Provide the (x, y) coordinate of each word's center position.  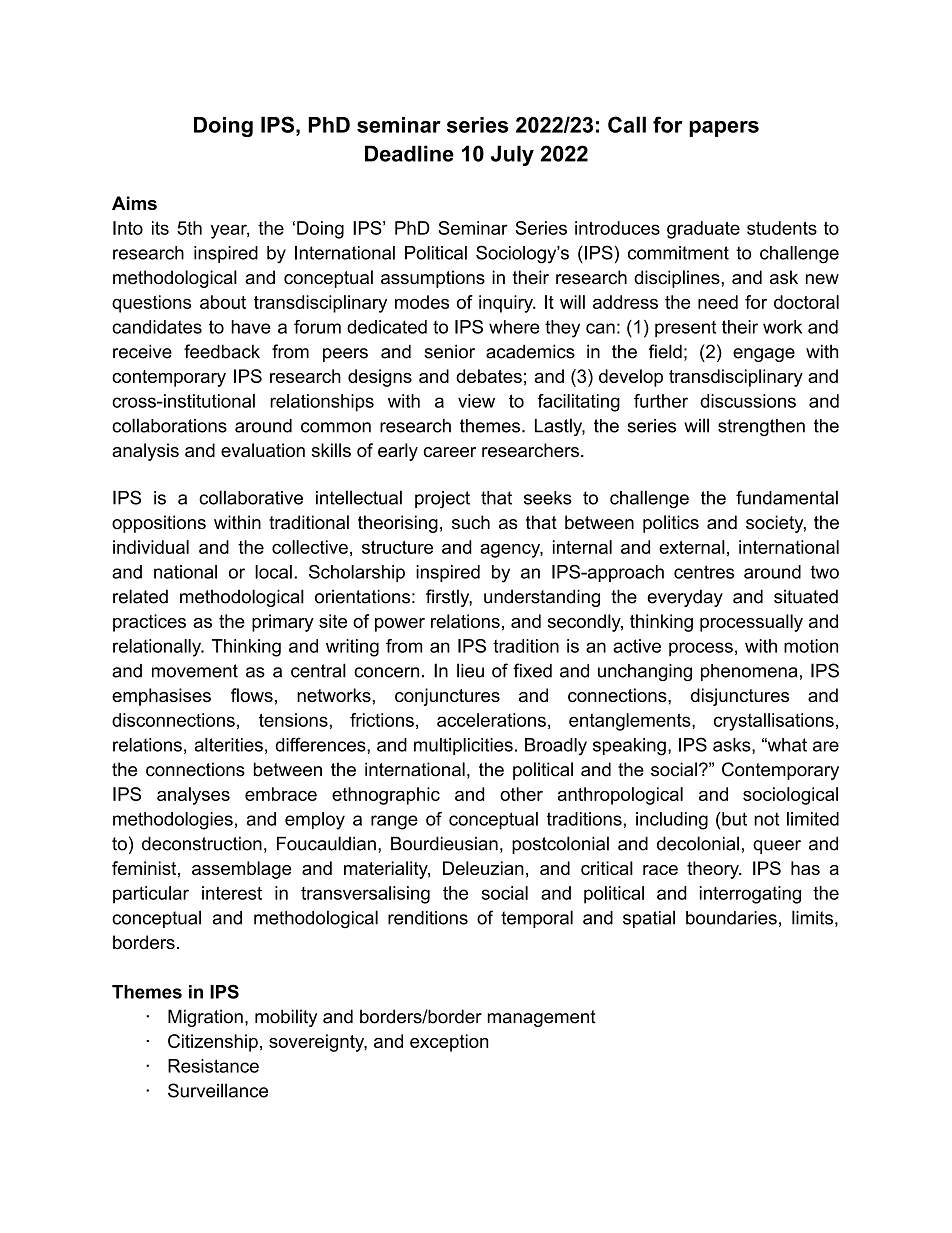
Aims (134, 203)
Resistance (213, 1066)
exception (449, 1043)
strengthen (761, 427)
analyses (193, 796)
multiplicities (463, 746)
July (512, 155)
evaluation (263, 450)
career (450, 452)
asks (733, 745)
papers (724, 129)
